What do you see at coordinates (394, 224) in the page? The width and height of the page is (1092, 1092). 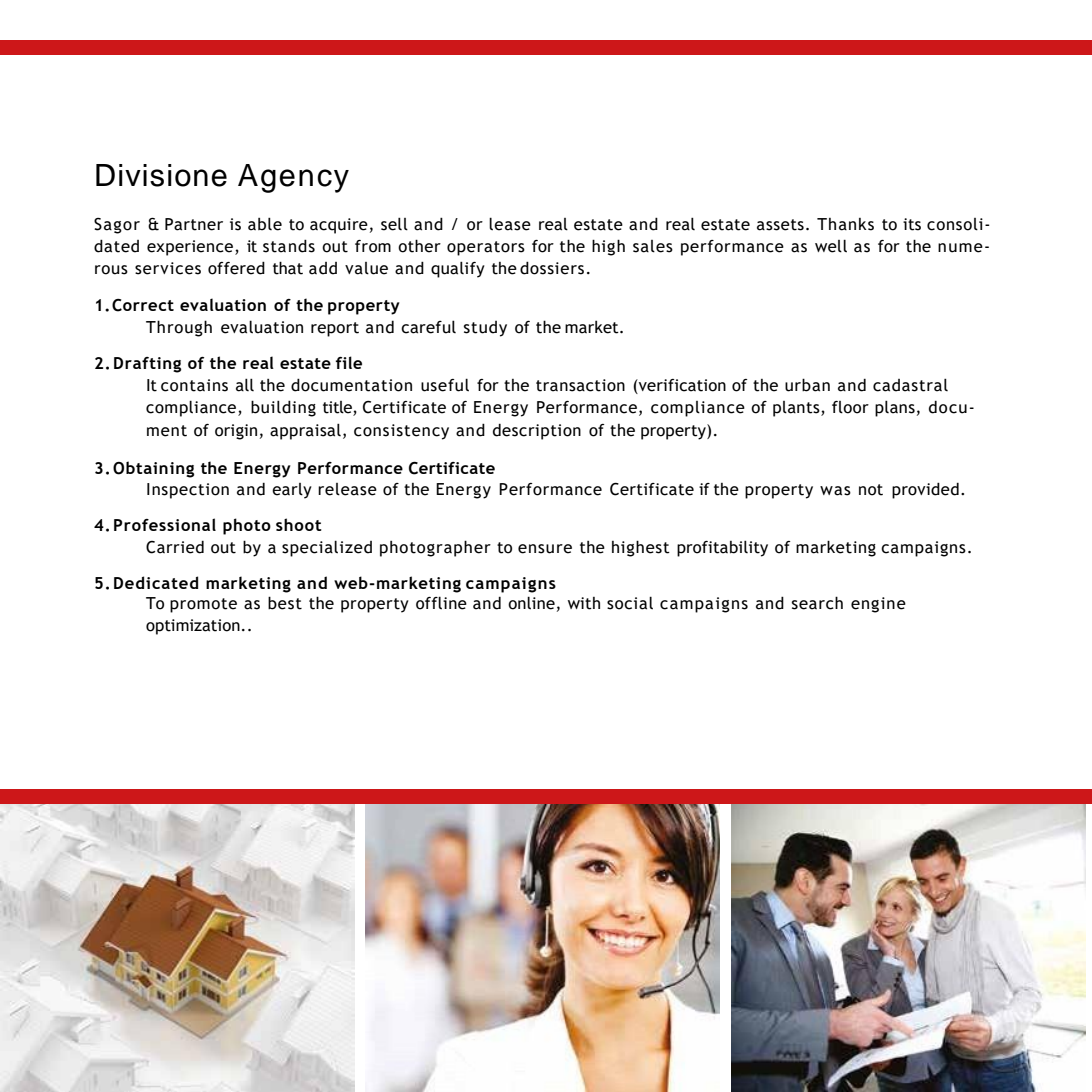 I see `sell` at bounding box center [394, 224].
